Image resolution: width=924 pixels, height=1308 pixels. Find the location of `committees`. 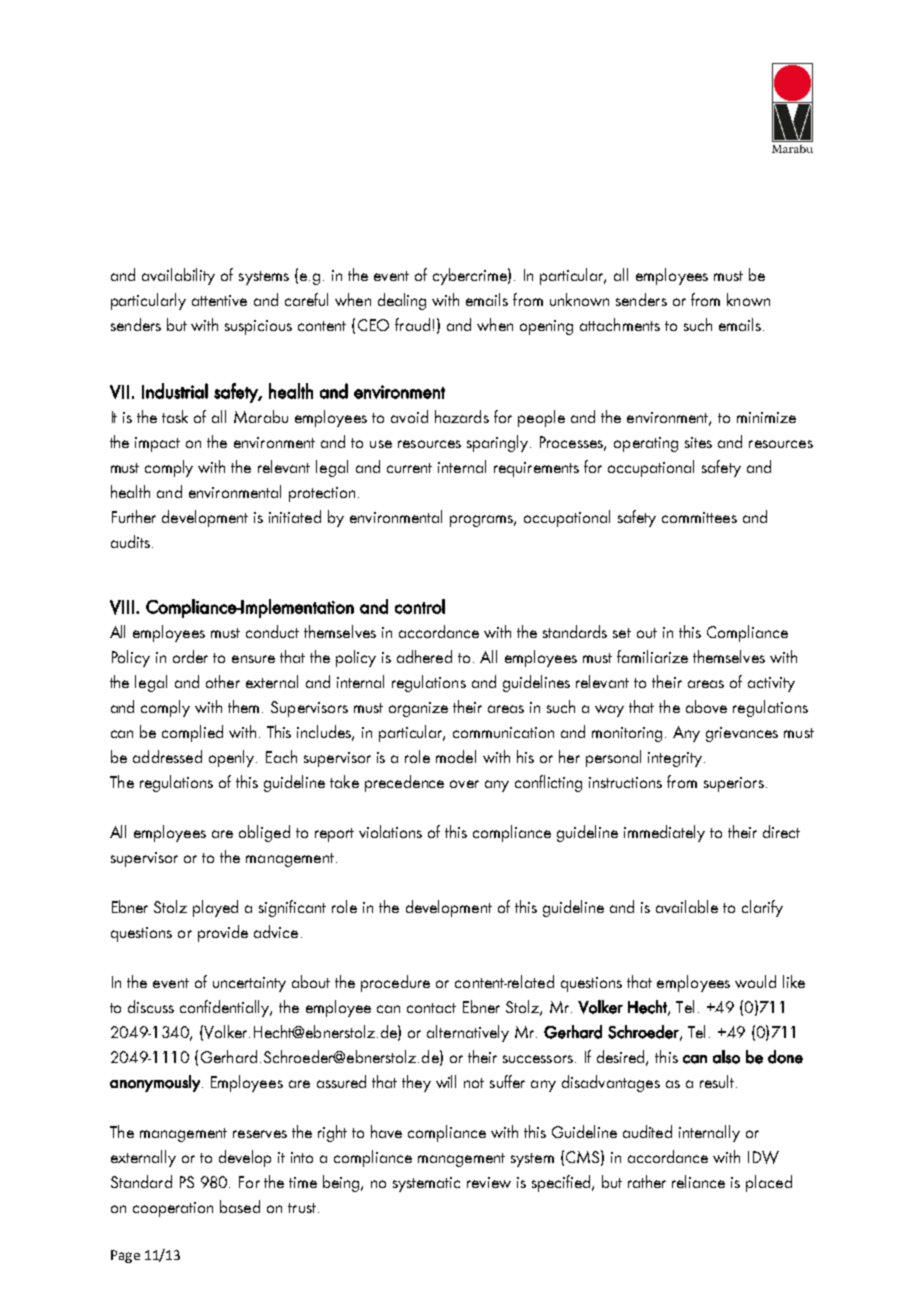

committees is located at coordinates (699, 517).
